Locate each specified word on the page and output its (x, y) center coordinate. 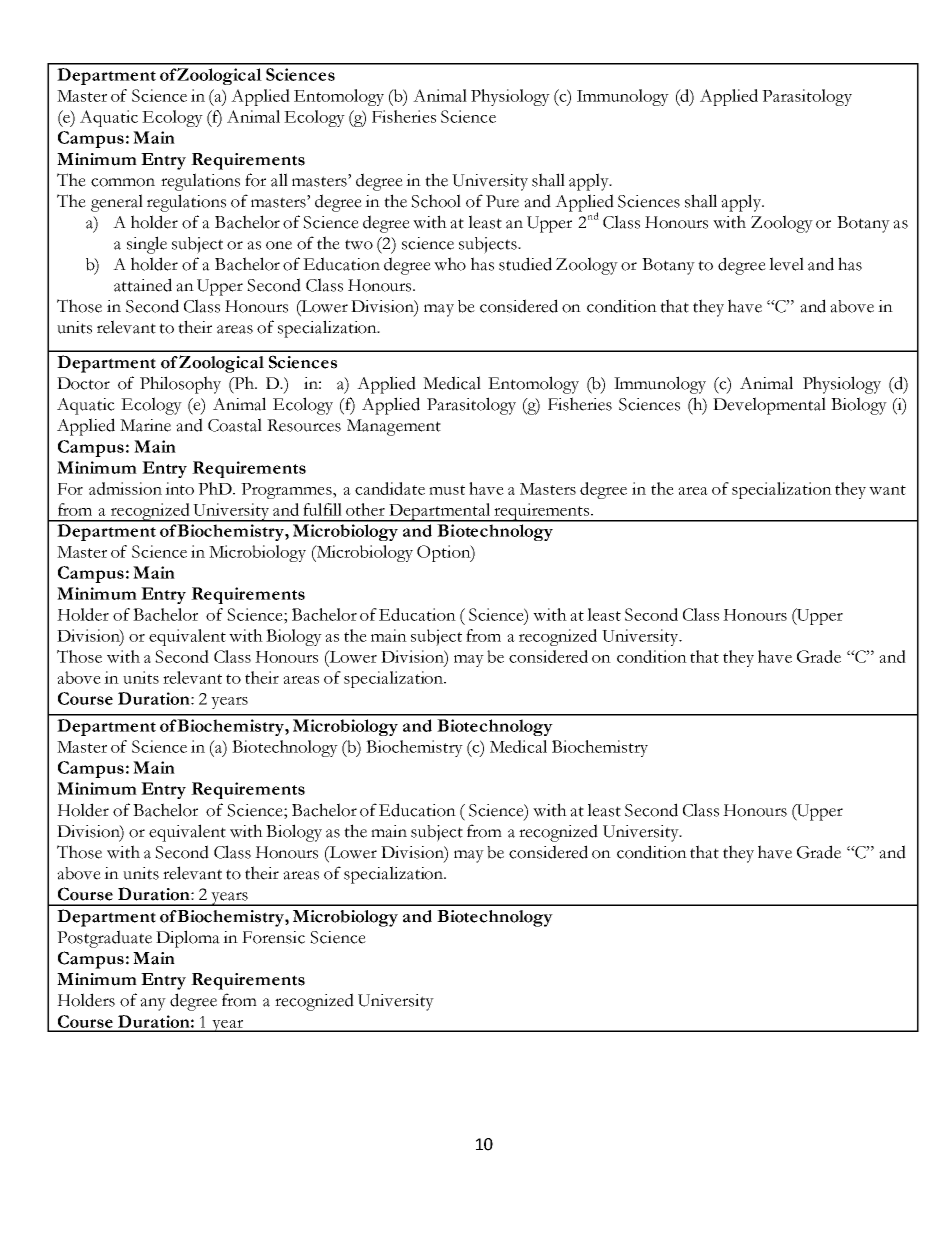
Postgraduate (104, 939)
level (786, 264)
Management (394, 427)
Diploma (188, 939)
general (117, 203)
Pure (502, 201)
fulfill (322, 509)
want (887, 490)
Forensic (273, 937)
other (365, 509)
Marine (145, 425)
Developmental (769, 406)
